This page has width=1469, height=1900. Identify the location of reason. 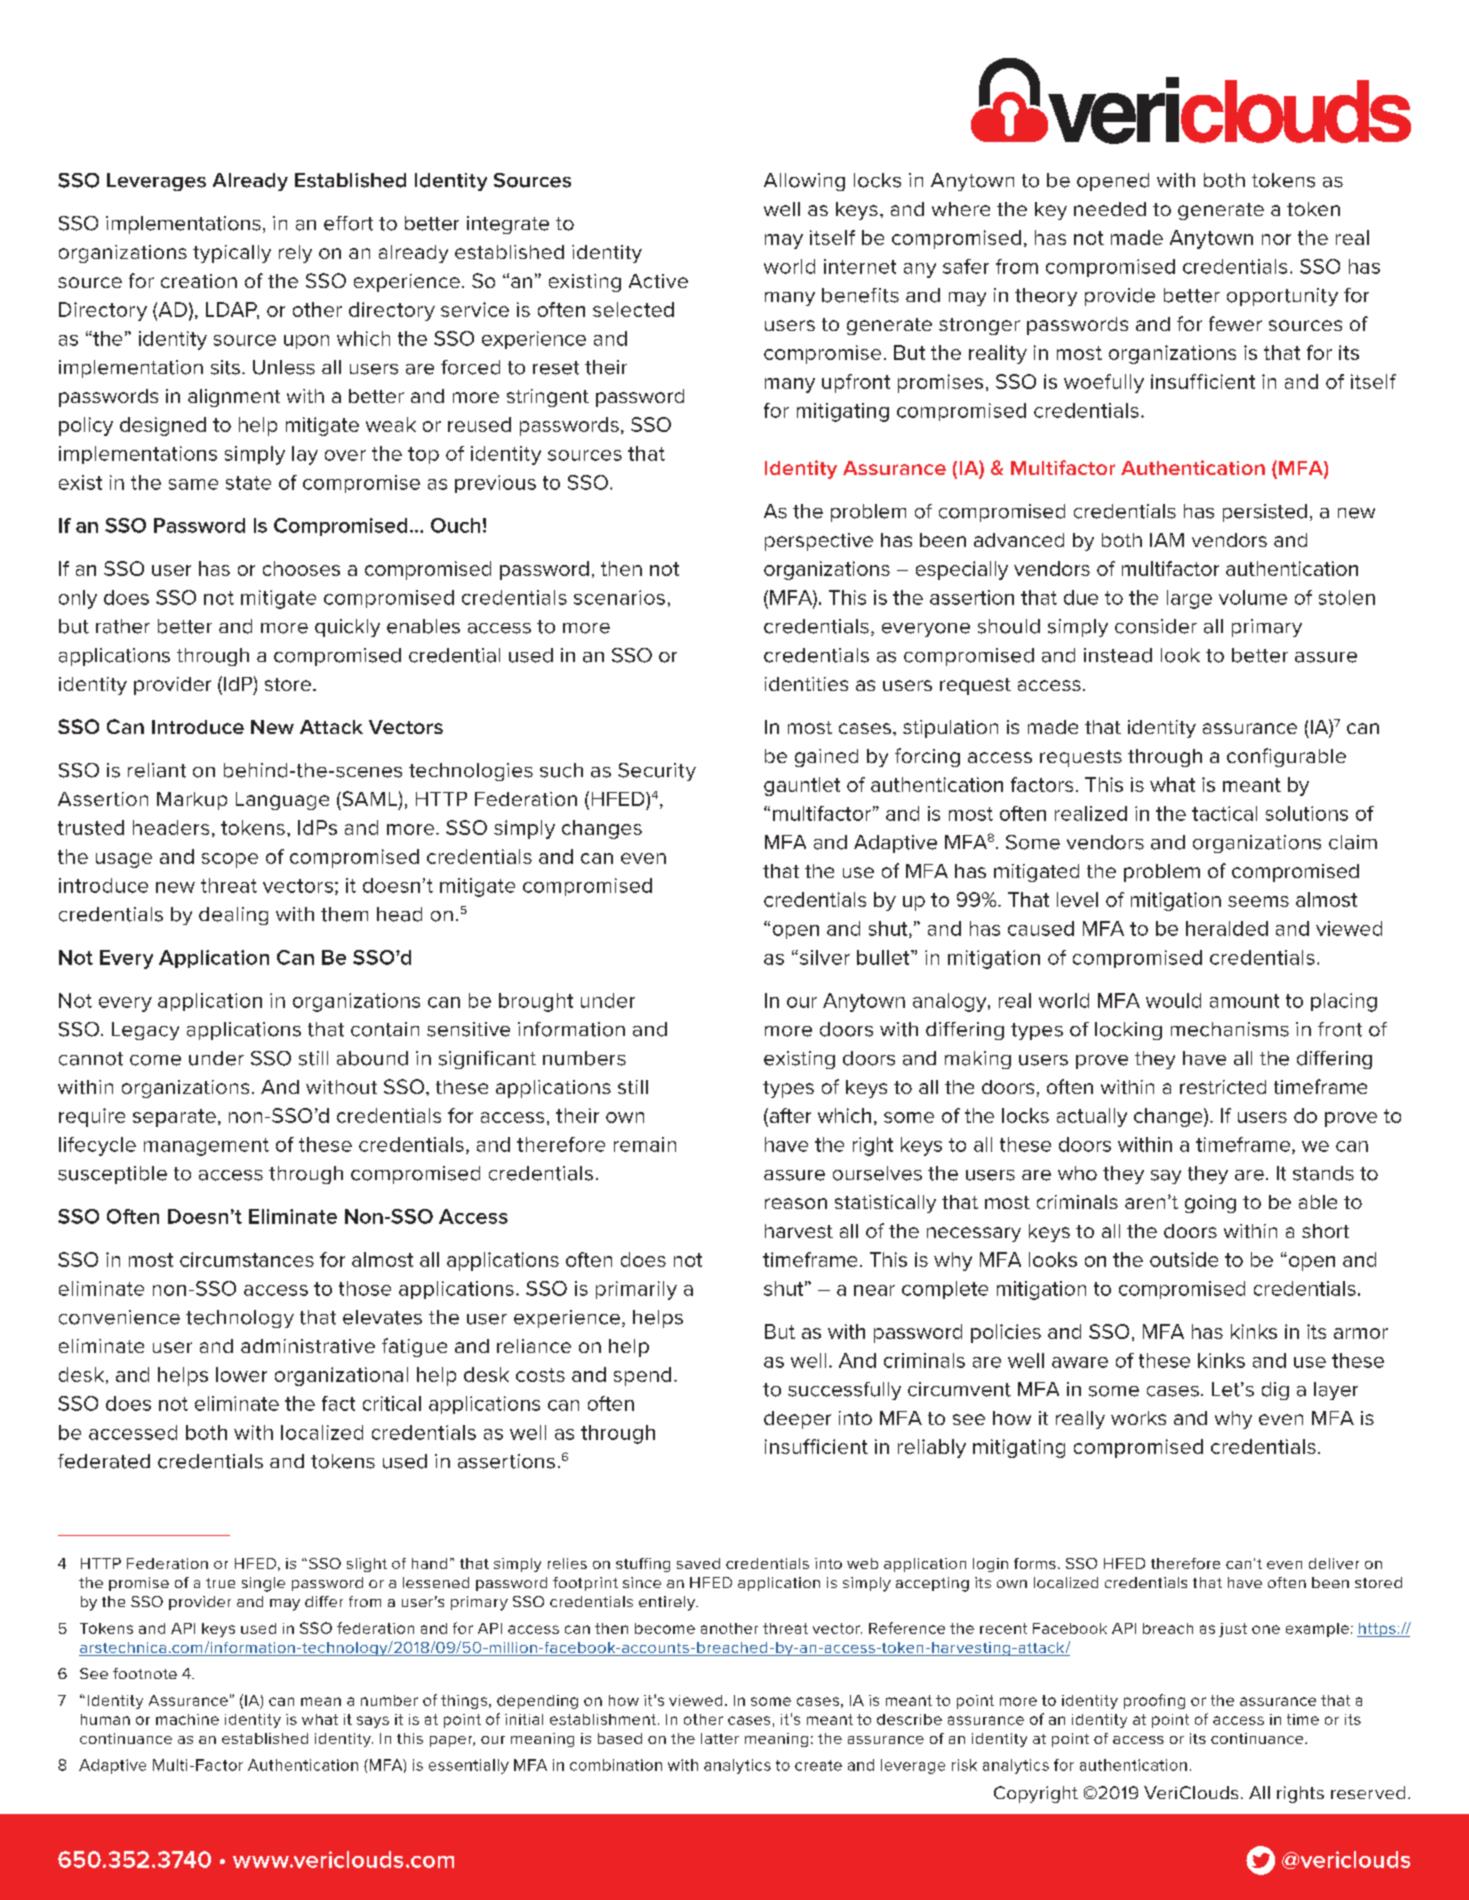
(796, 1203).
